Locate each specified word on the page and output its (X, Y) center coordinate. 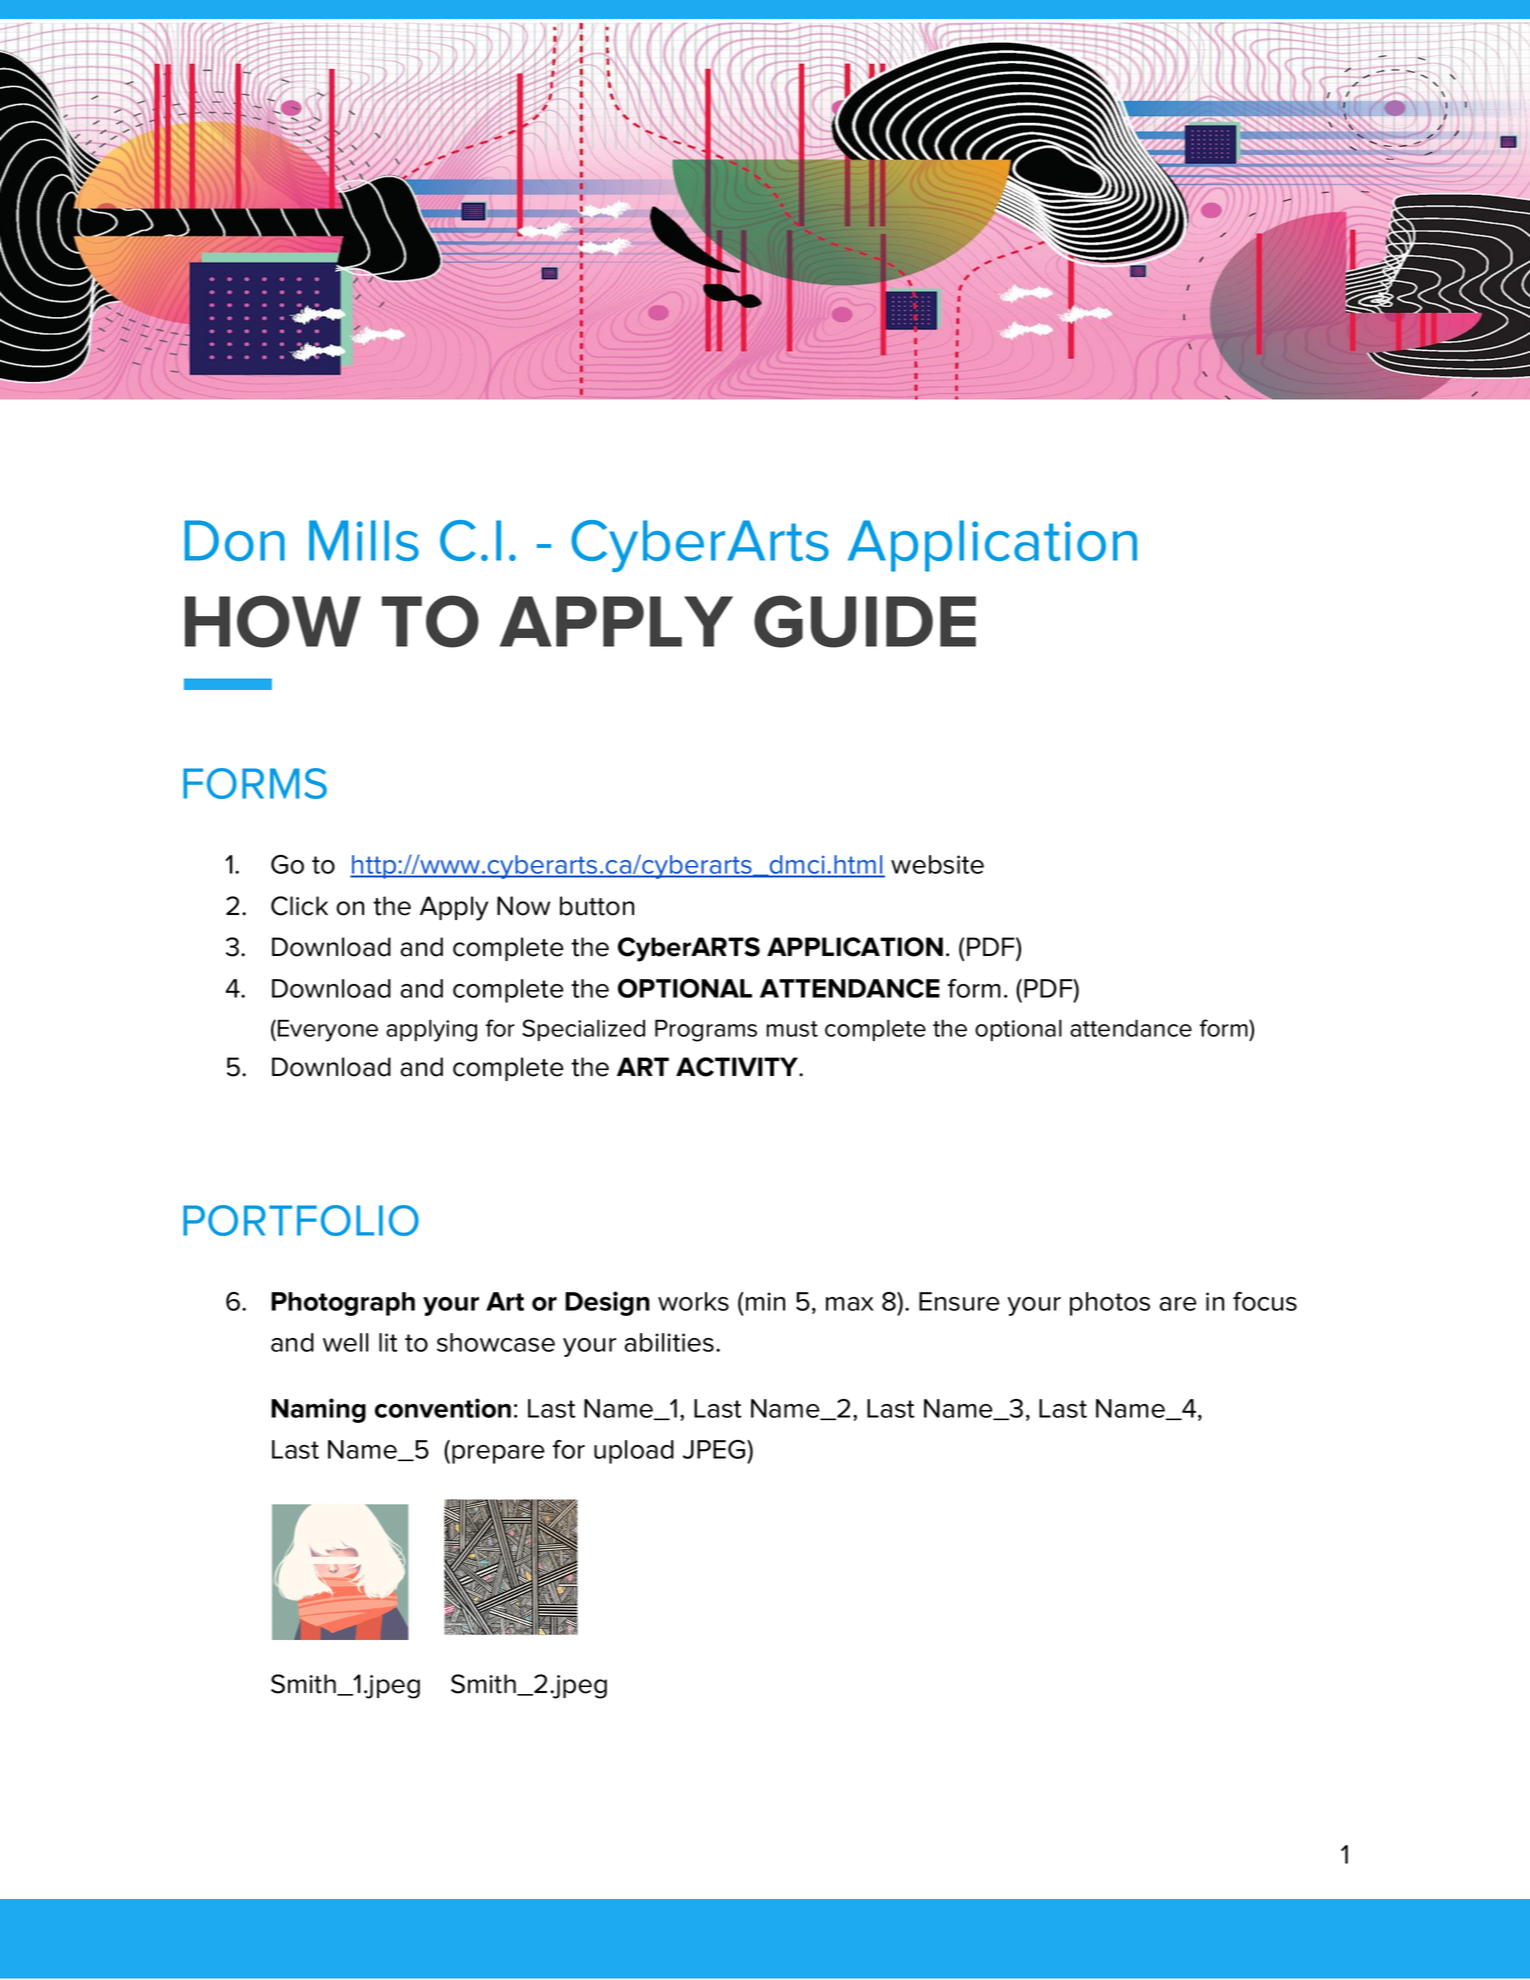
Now (523, 906)
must (792, 1029)
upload (634, 1452)
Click (299, 906)
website (937, 864)
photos (1110, 1304)
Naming (318, 1410)
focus (1265, 1301)
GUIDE (865, 621)
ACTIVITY (738, 1067)
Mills (364, 540)
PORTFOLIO (301, 1220)
